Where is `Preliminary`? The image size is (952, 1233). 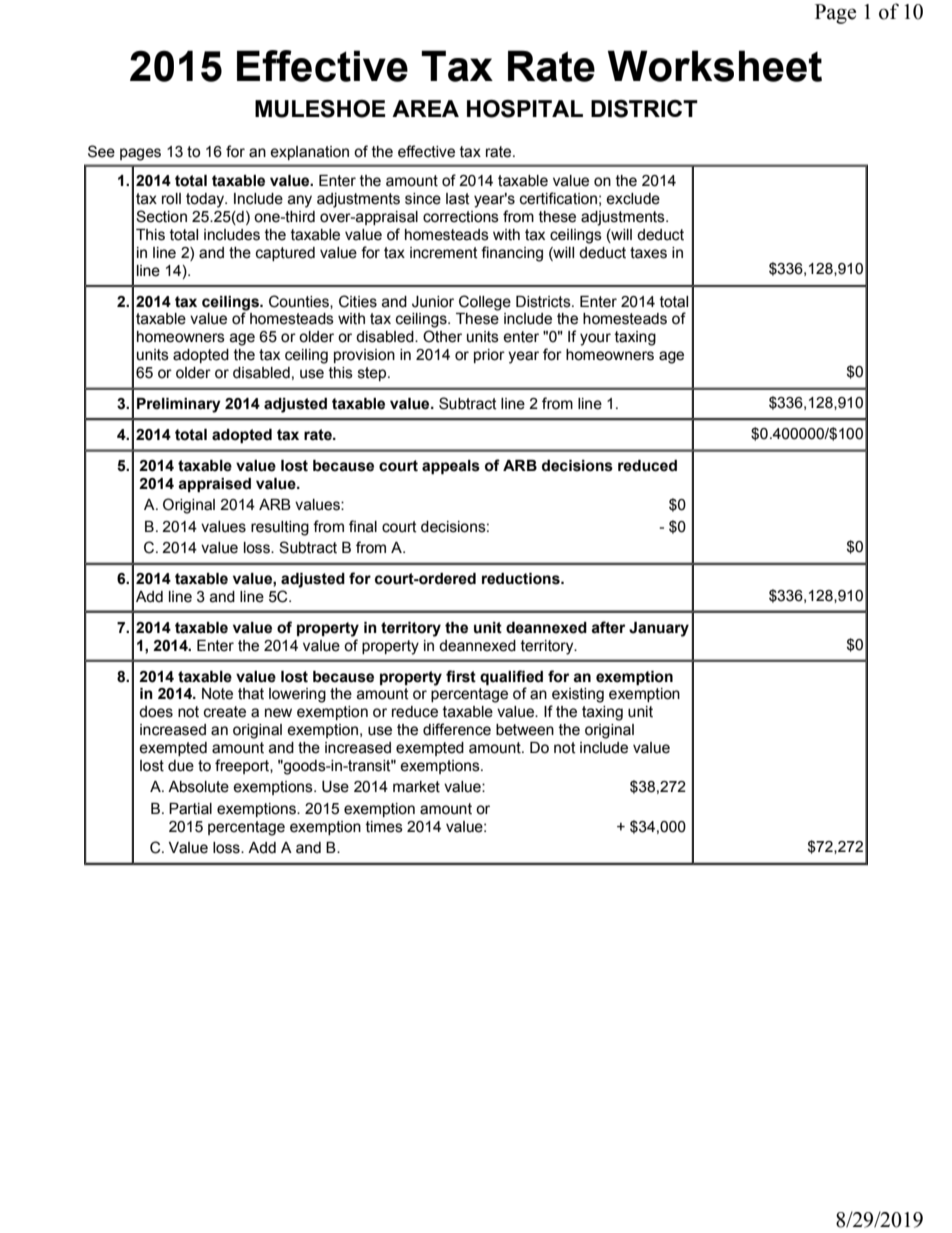 Preliminary is located at coordinates (179, 405).
